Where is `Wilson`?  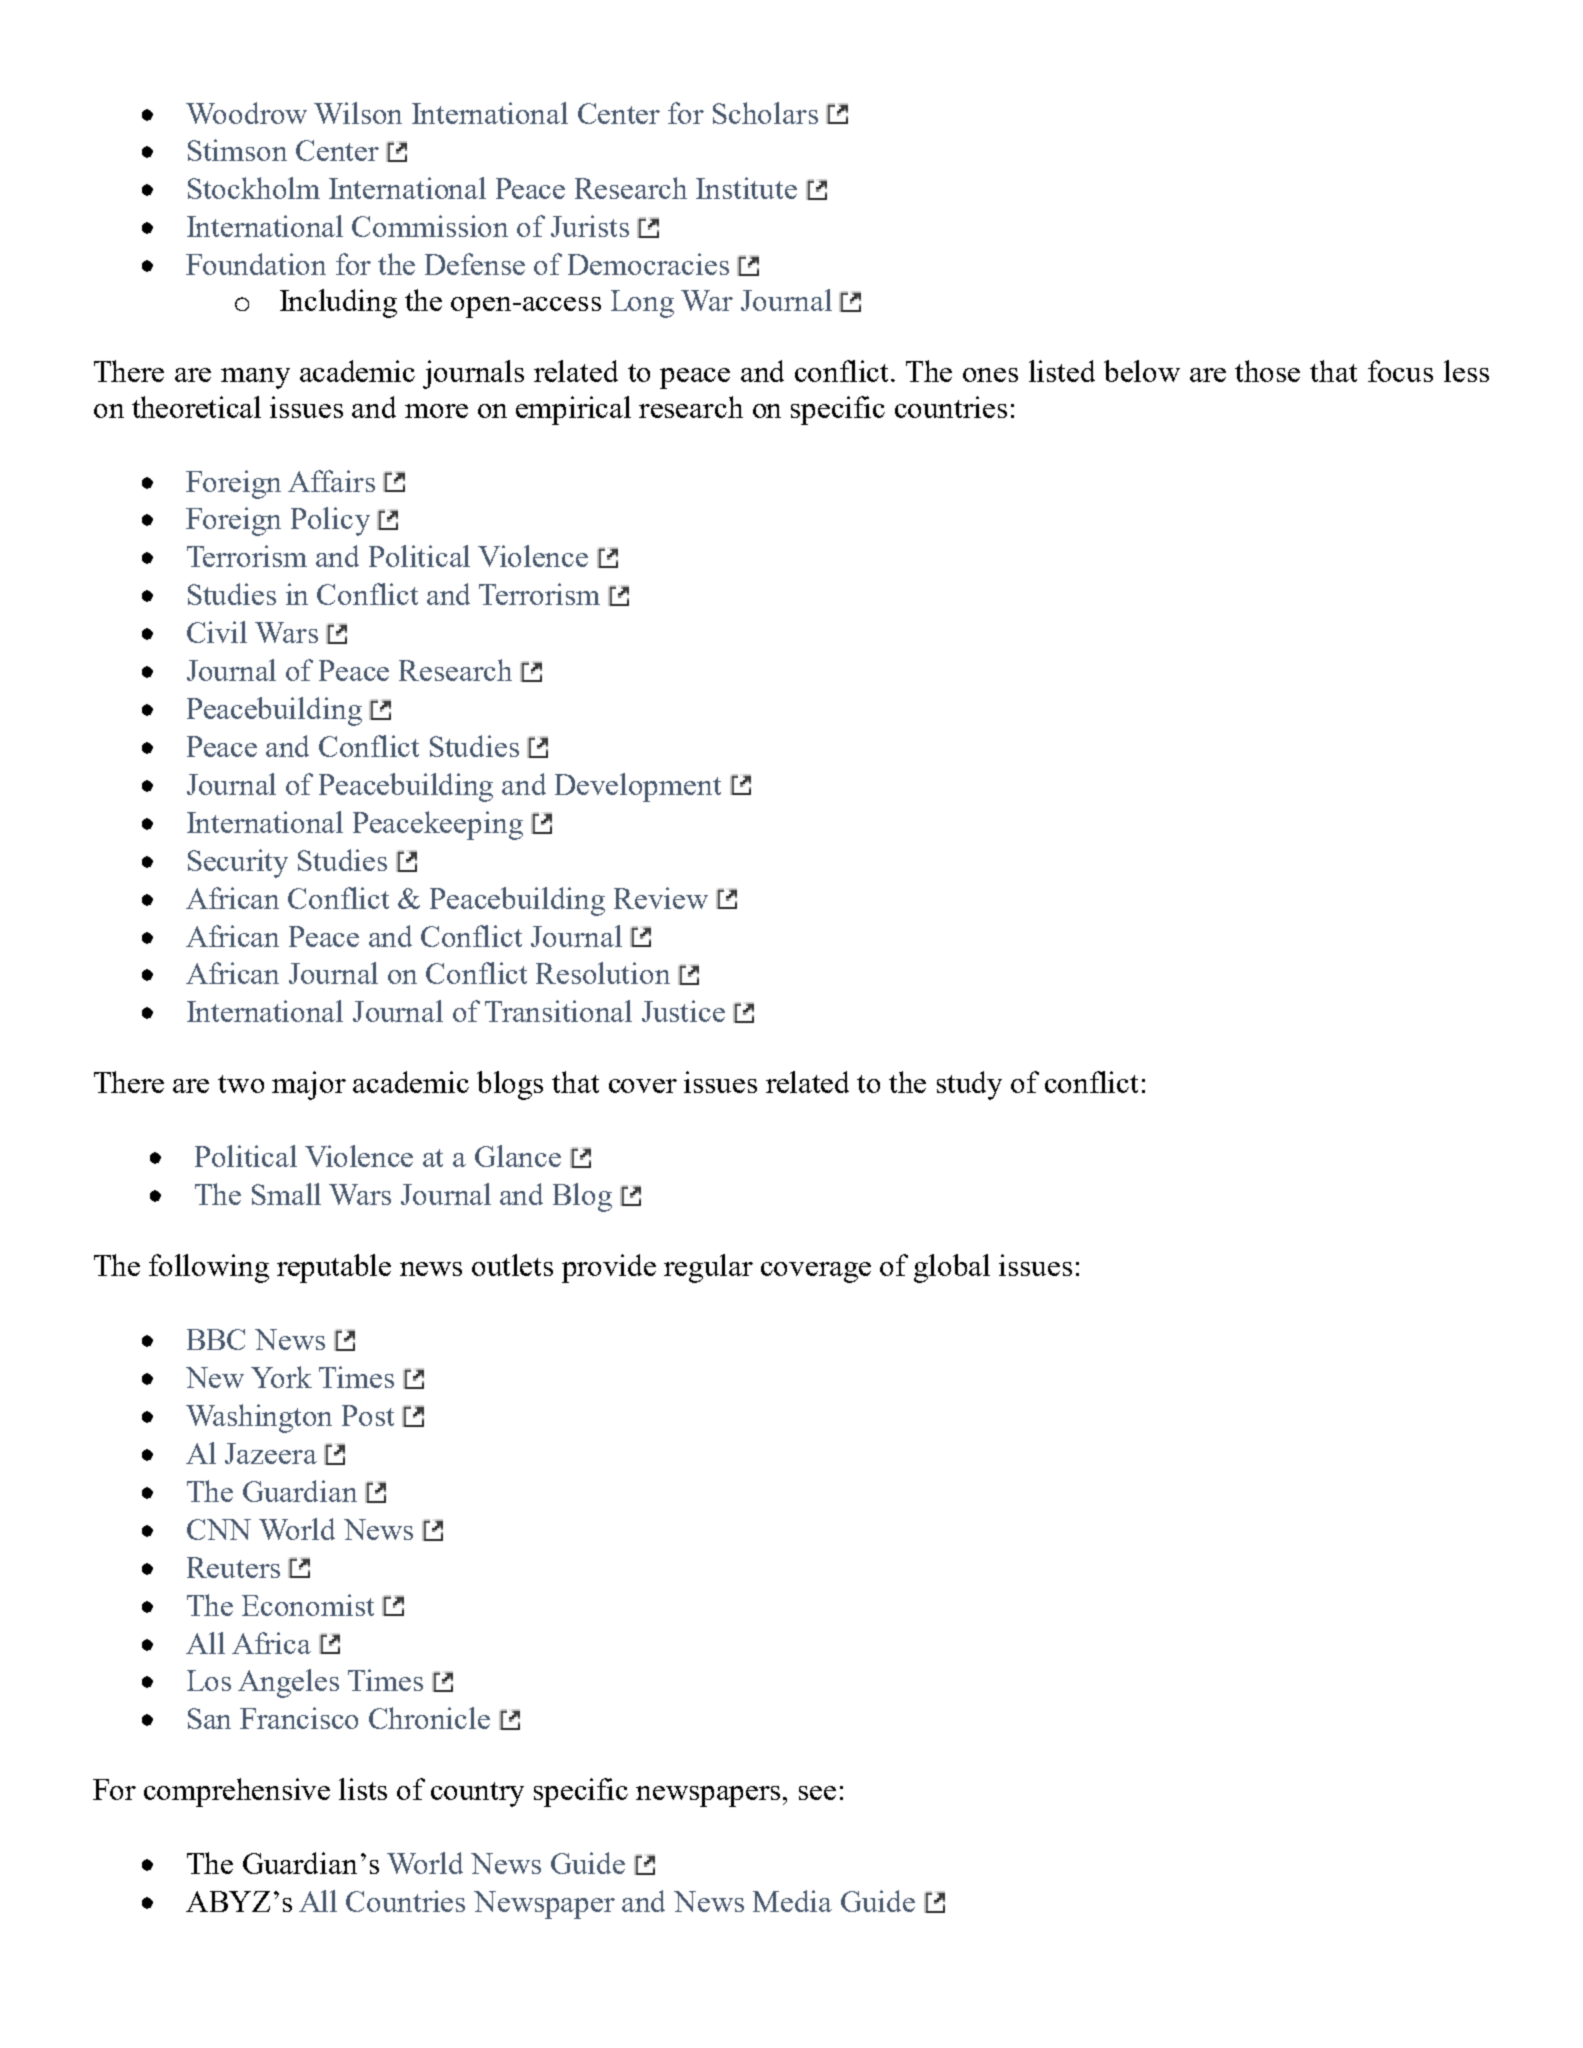 Wilson is located at coordinates (358, 113).
